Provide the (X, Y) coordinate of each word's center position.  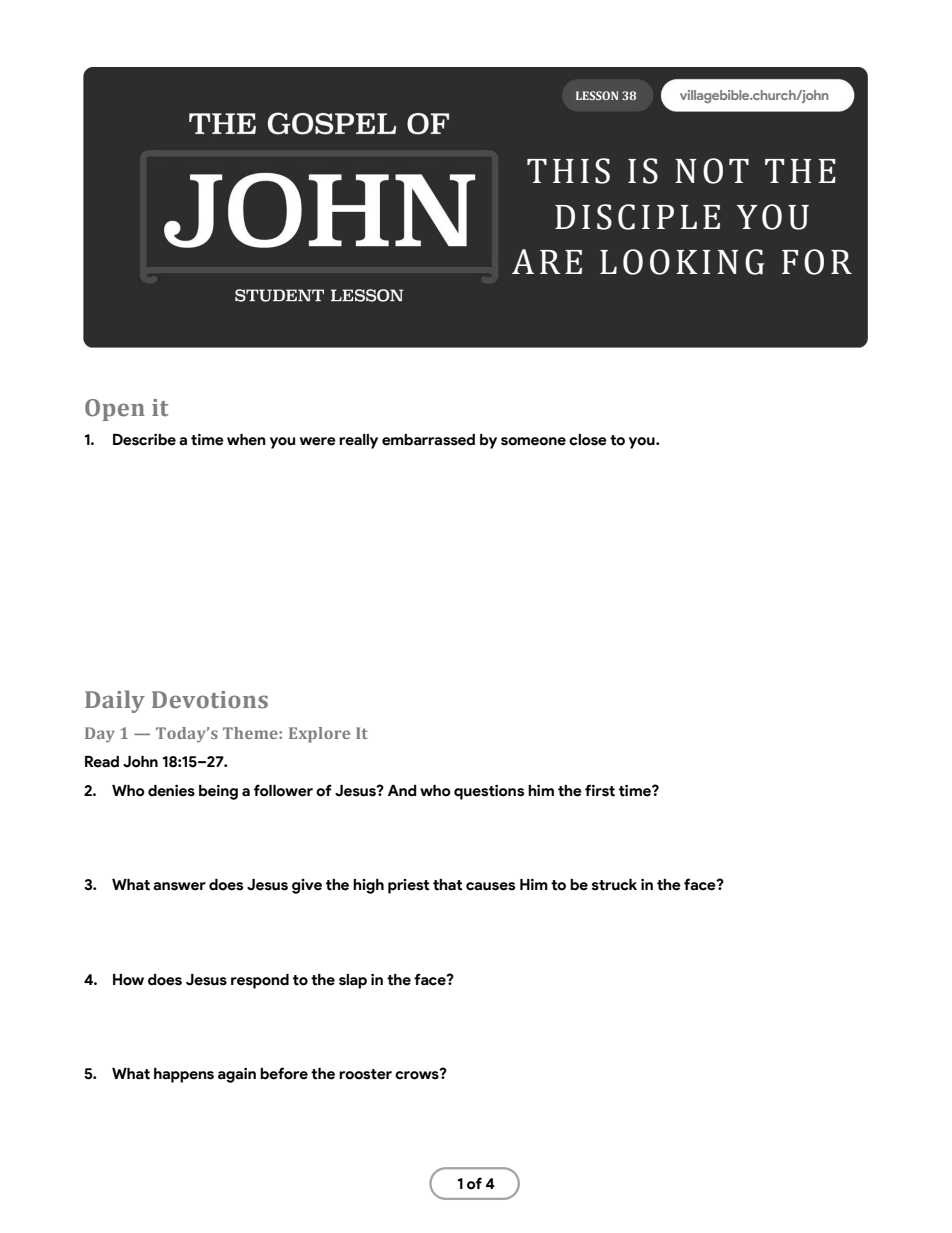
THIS (568, 171)
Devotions (210, 700)
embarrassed (428, 440)
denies (171, 790)
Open (115, 410)
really (358, 441)
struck (614, 885)
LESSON (597, 95)
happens (184, 1075)
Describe (144, 439)
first (600, 790)
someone (533, 441)
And (402, 791)
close (588, 440)
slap (353, 981)
